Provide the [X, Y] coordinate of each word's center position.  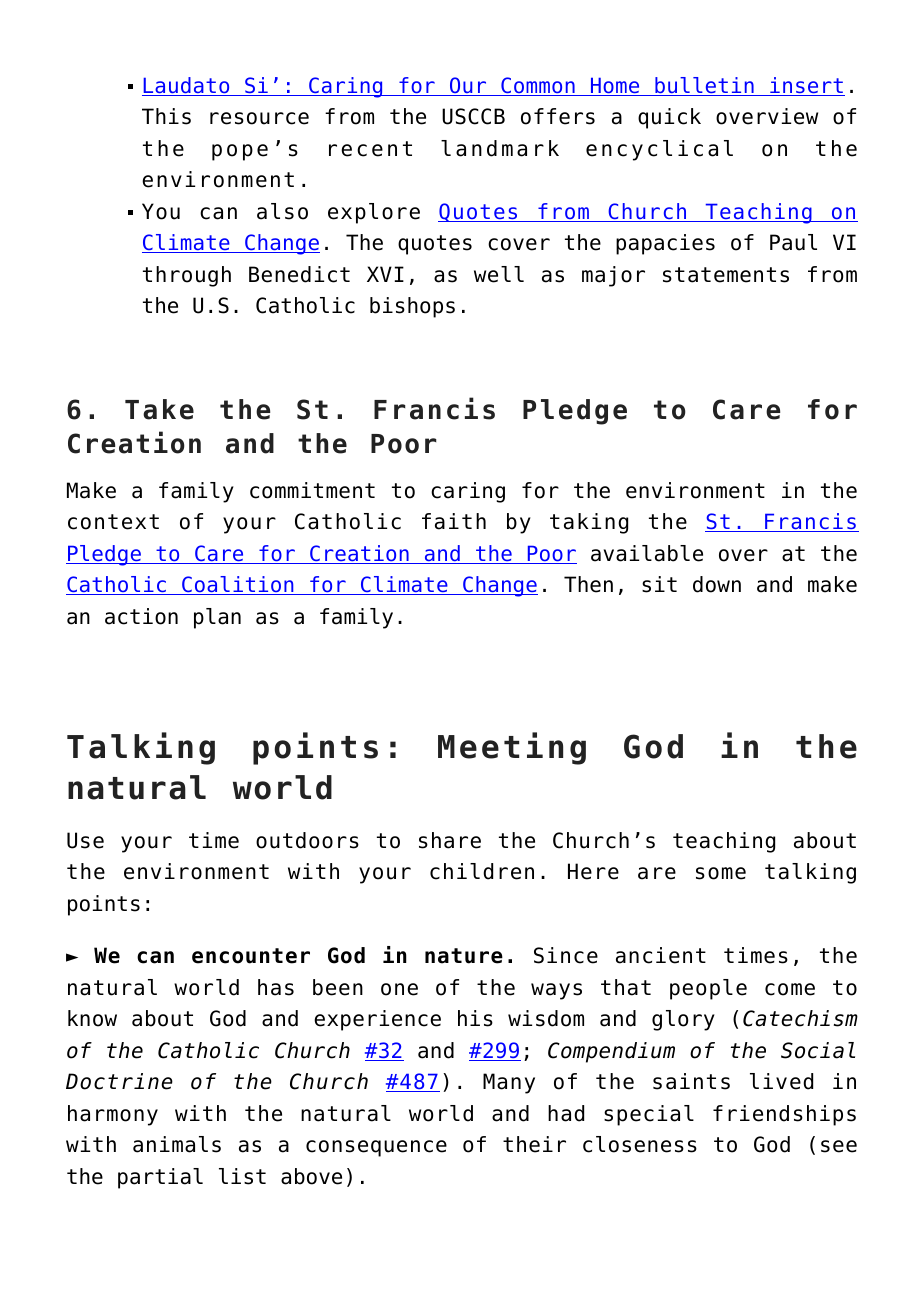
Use [85, 840]
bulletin [704, 86]
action [141, 616]
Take [159, 409]
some [721, 873]
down [717, 584]
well [499, 274]
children [482, 871]
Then [588, 584]
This [166, 116]
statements [726, 275]
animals [177, 1144]
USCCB [473, 116]
